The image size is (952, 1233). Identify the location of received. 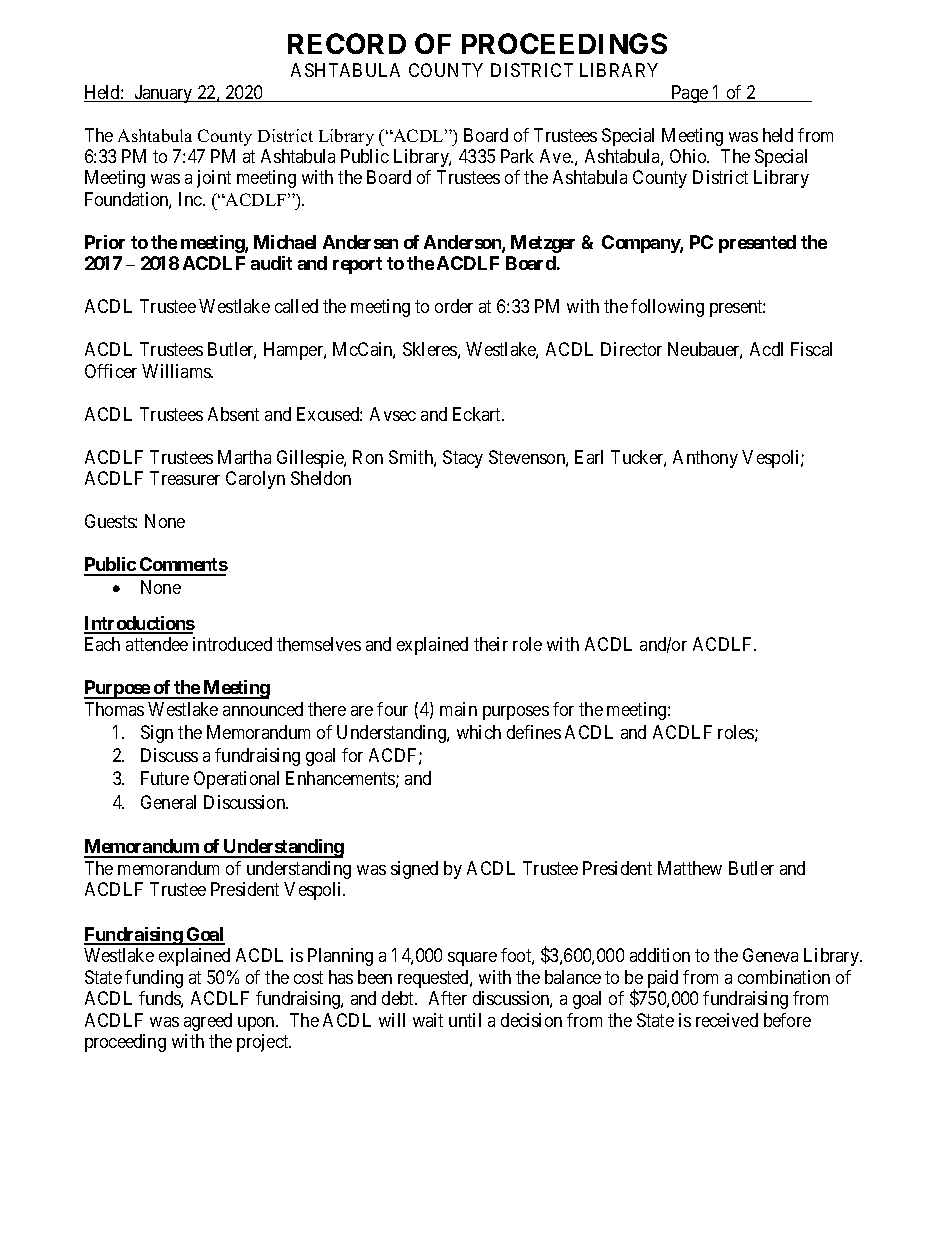
(727, 1020).
